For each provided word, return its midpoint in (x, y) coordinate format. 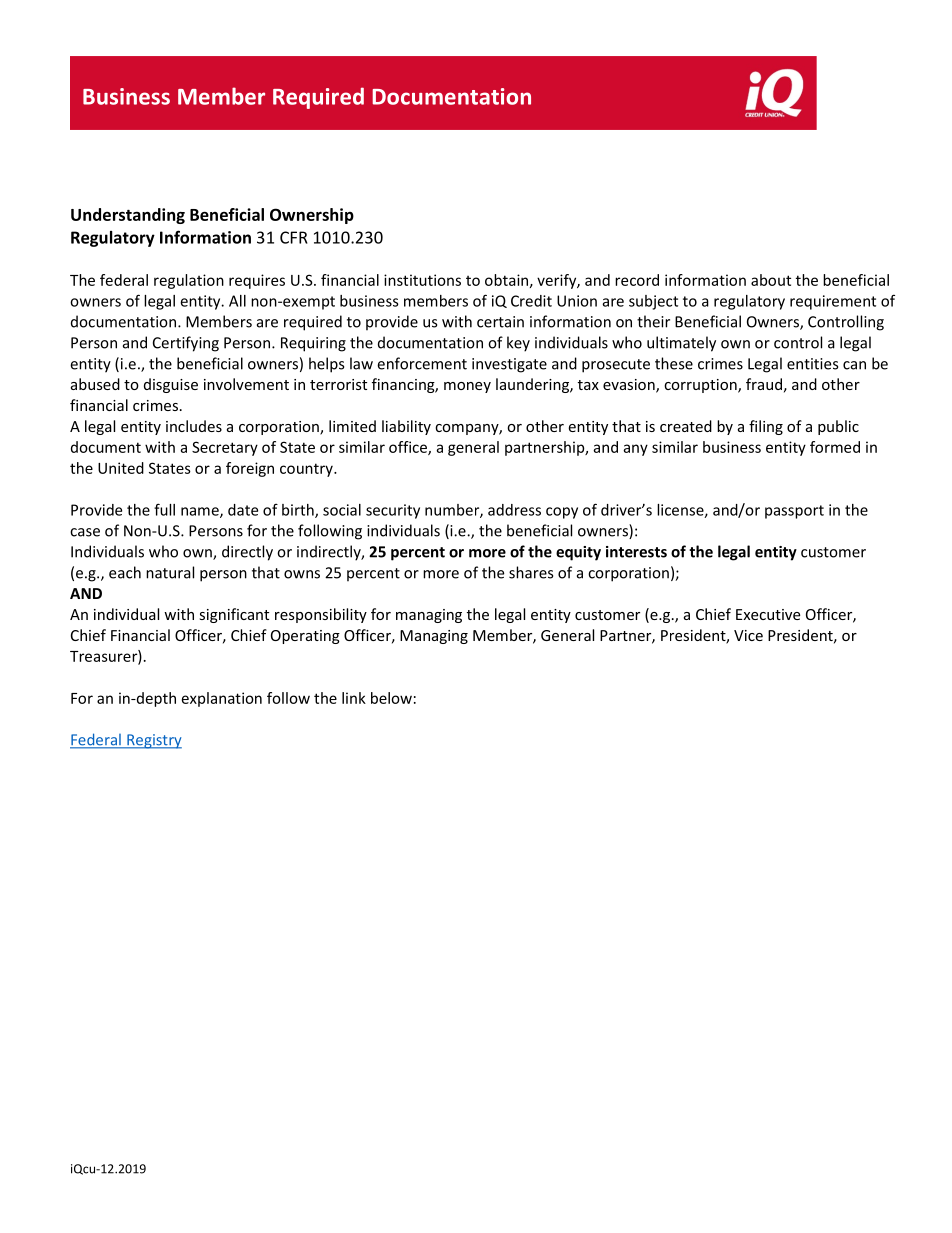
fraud (764, 384)
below (391, 698)
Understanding (128, 216)
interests (636, 552)
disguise (171, 385)
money (467, 387)
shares (531, 572)
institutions (422, 280)
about (771, 280)
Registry (153, 741)
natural (170, 572)
